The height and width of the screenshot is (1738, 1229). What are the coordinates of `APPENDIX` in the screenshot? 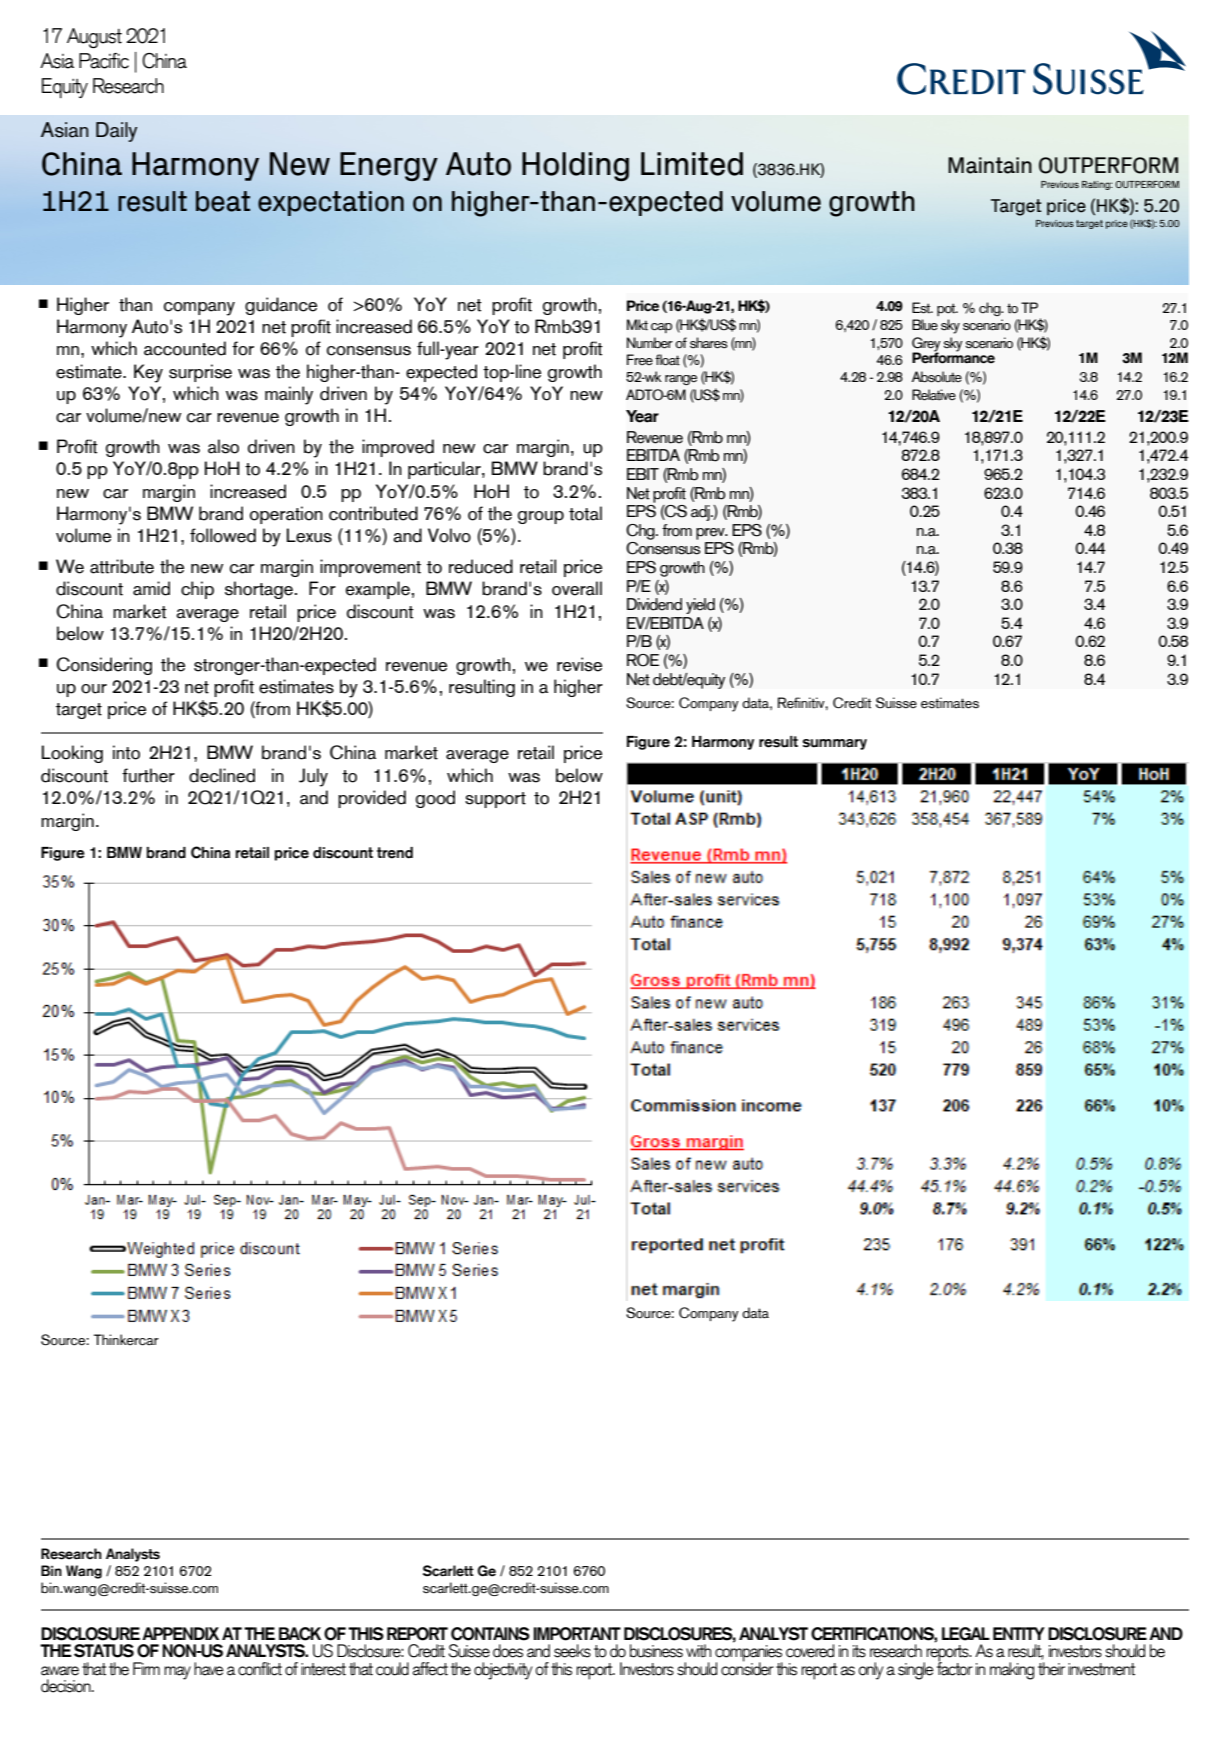 It's located at (180, 1633).
